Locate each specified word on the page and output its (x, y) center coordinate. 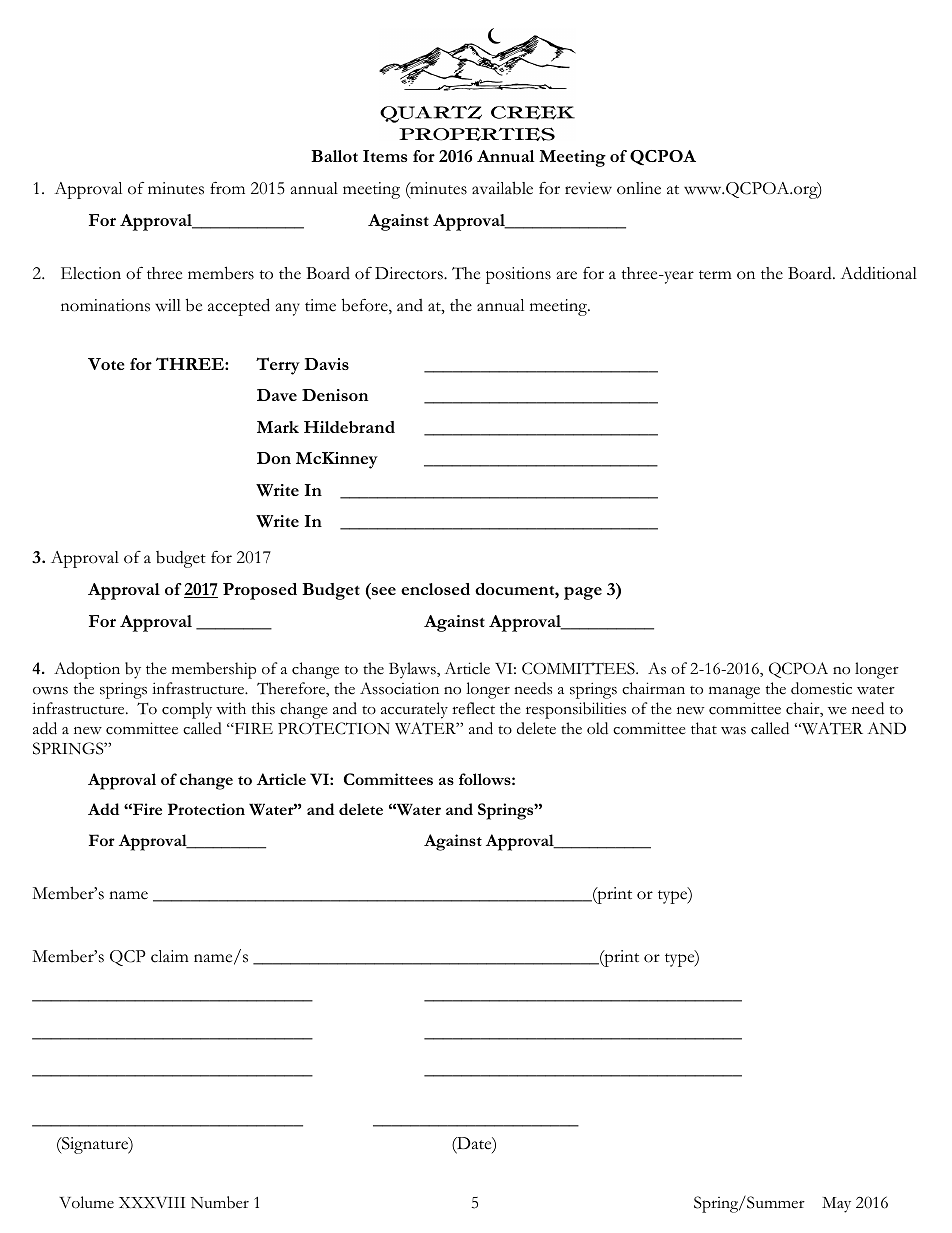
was (733, 731)
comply (187, 710)
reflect (473, 708)
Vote (106, 364)
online (639, 188)
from (227, 188)
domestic (821, 688)
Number (220, 1202)
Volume (86, 1202)
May (836, 1205)
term (715, 275)
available (502, 188)
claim (170, 956)
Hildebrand (349, 427)
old (597, 728)
